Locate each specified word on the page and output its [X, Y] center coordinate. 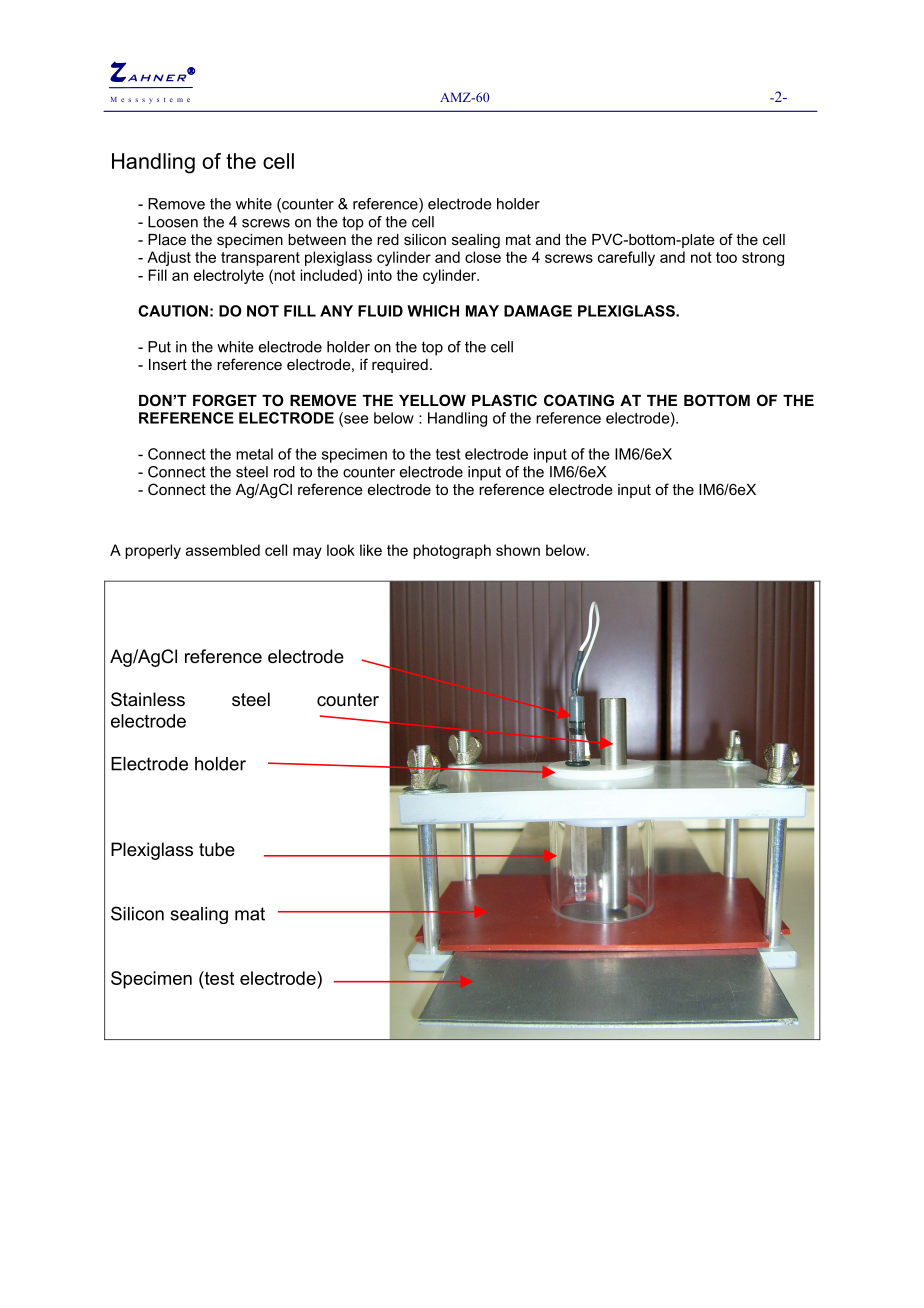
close [483, 257]
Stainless [148, 699]
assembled [223, 550]
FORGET [225, 400]
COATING [579, 400]
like [371, 550]
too [726, 257]
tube [217, 849]
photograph [452, 551]
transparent [260, 259]
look [341, 550]
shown [518, 550]
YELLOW [432, 400]
